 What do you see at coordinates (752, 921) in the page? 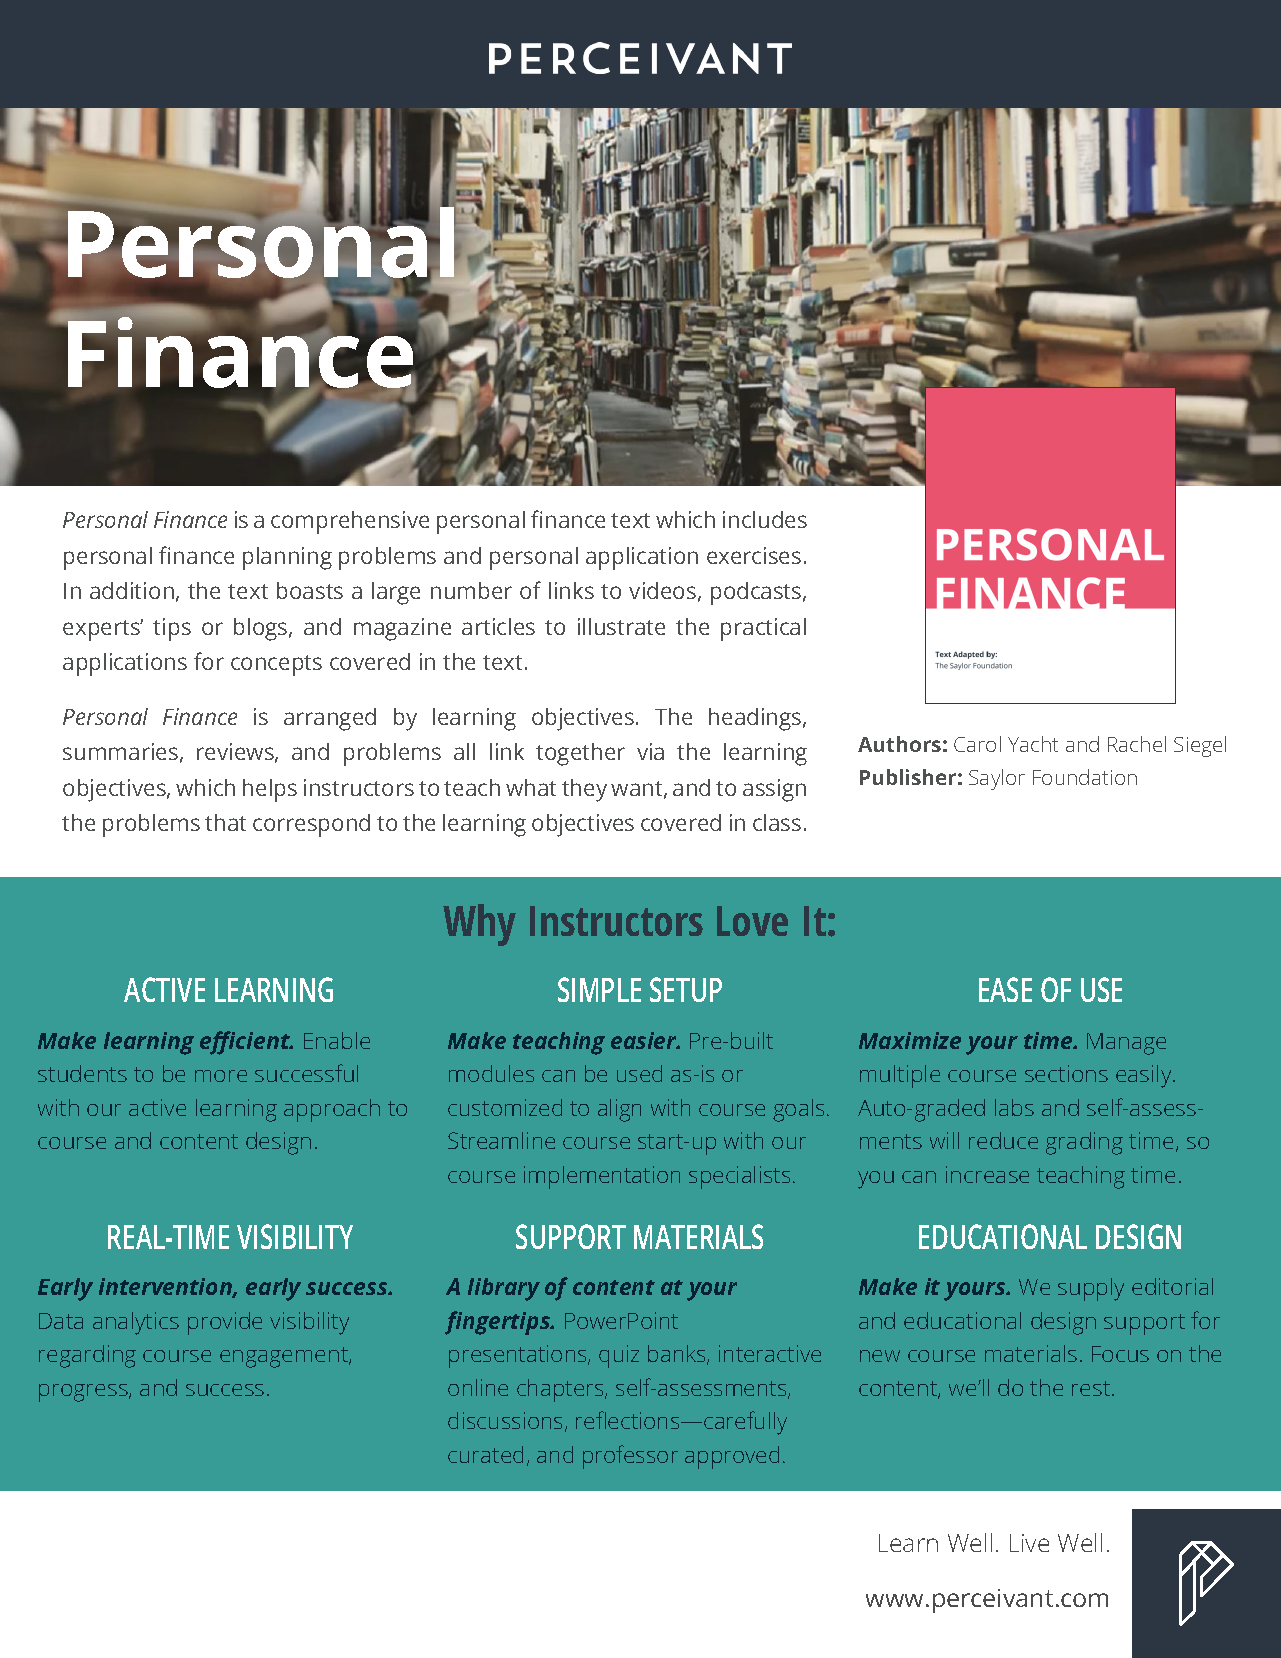
I see `Love` at bounding box center [752, 921].
